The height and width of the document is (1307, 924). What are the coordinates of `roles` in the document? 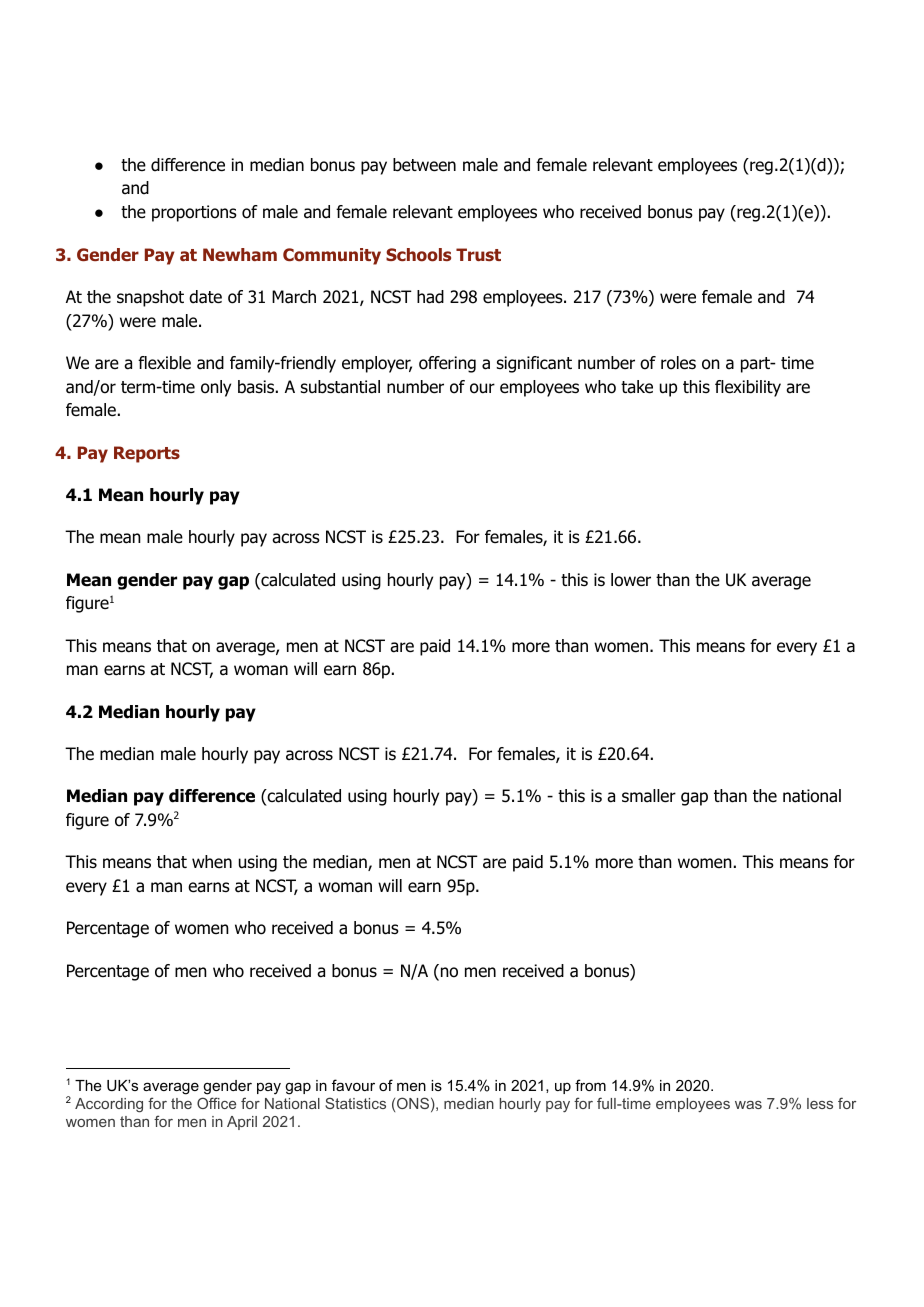 It's located at (678, 363).
